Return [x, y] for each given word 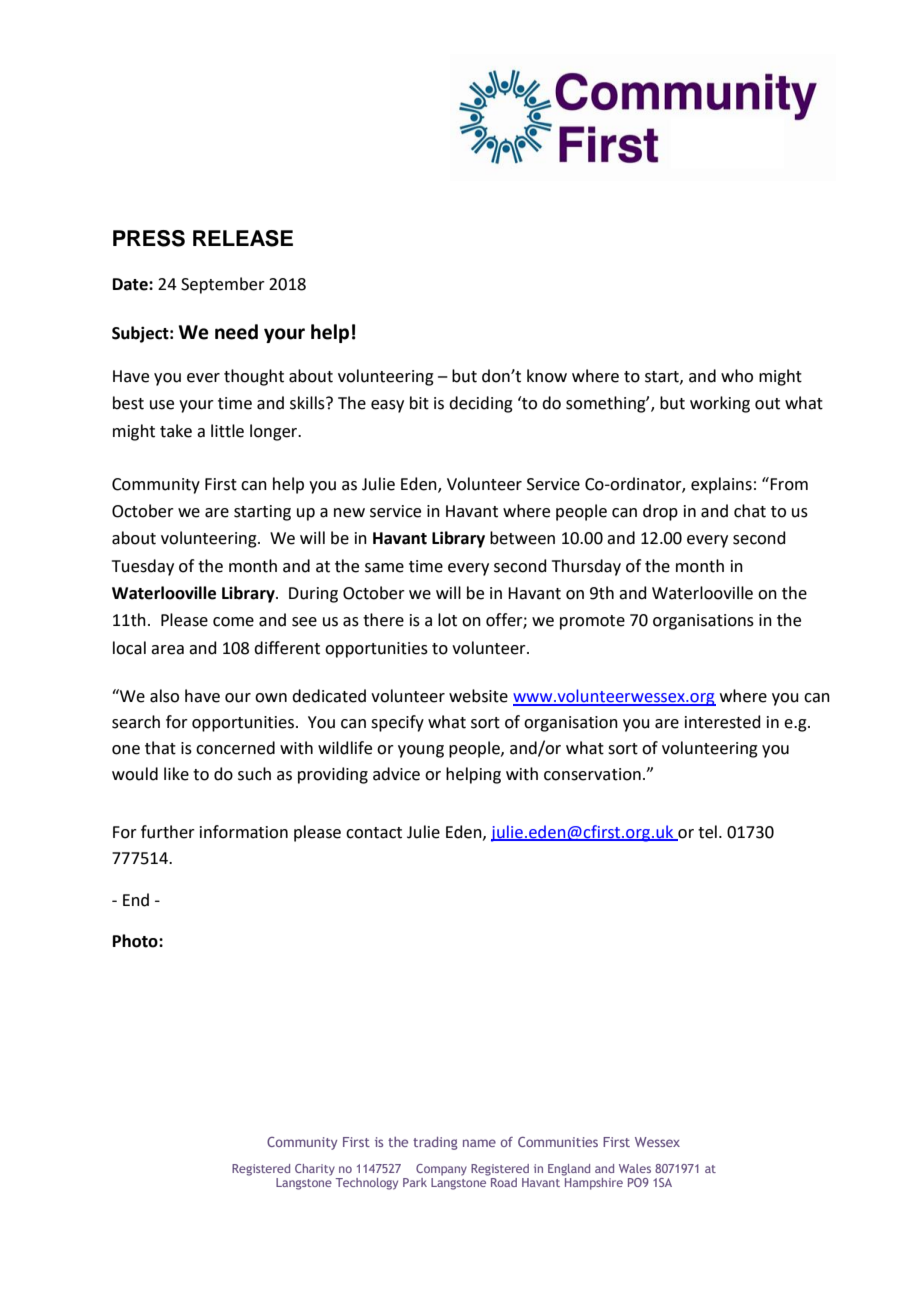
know [547, 376]
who [737, 376]
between [522, 538]
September [223, 285]
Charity [315, 1170]
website [478, 696]
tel [707, 832]
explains [721, 485]
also [164, 696]
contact [374, 833]
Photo [136, 941]
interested [723, 722]
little [227, 431]
